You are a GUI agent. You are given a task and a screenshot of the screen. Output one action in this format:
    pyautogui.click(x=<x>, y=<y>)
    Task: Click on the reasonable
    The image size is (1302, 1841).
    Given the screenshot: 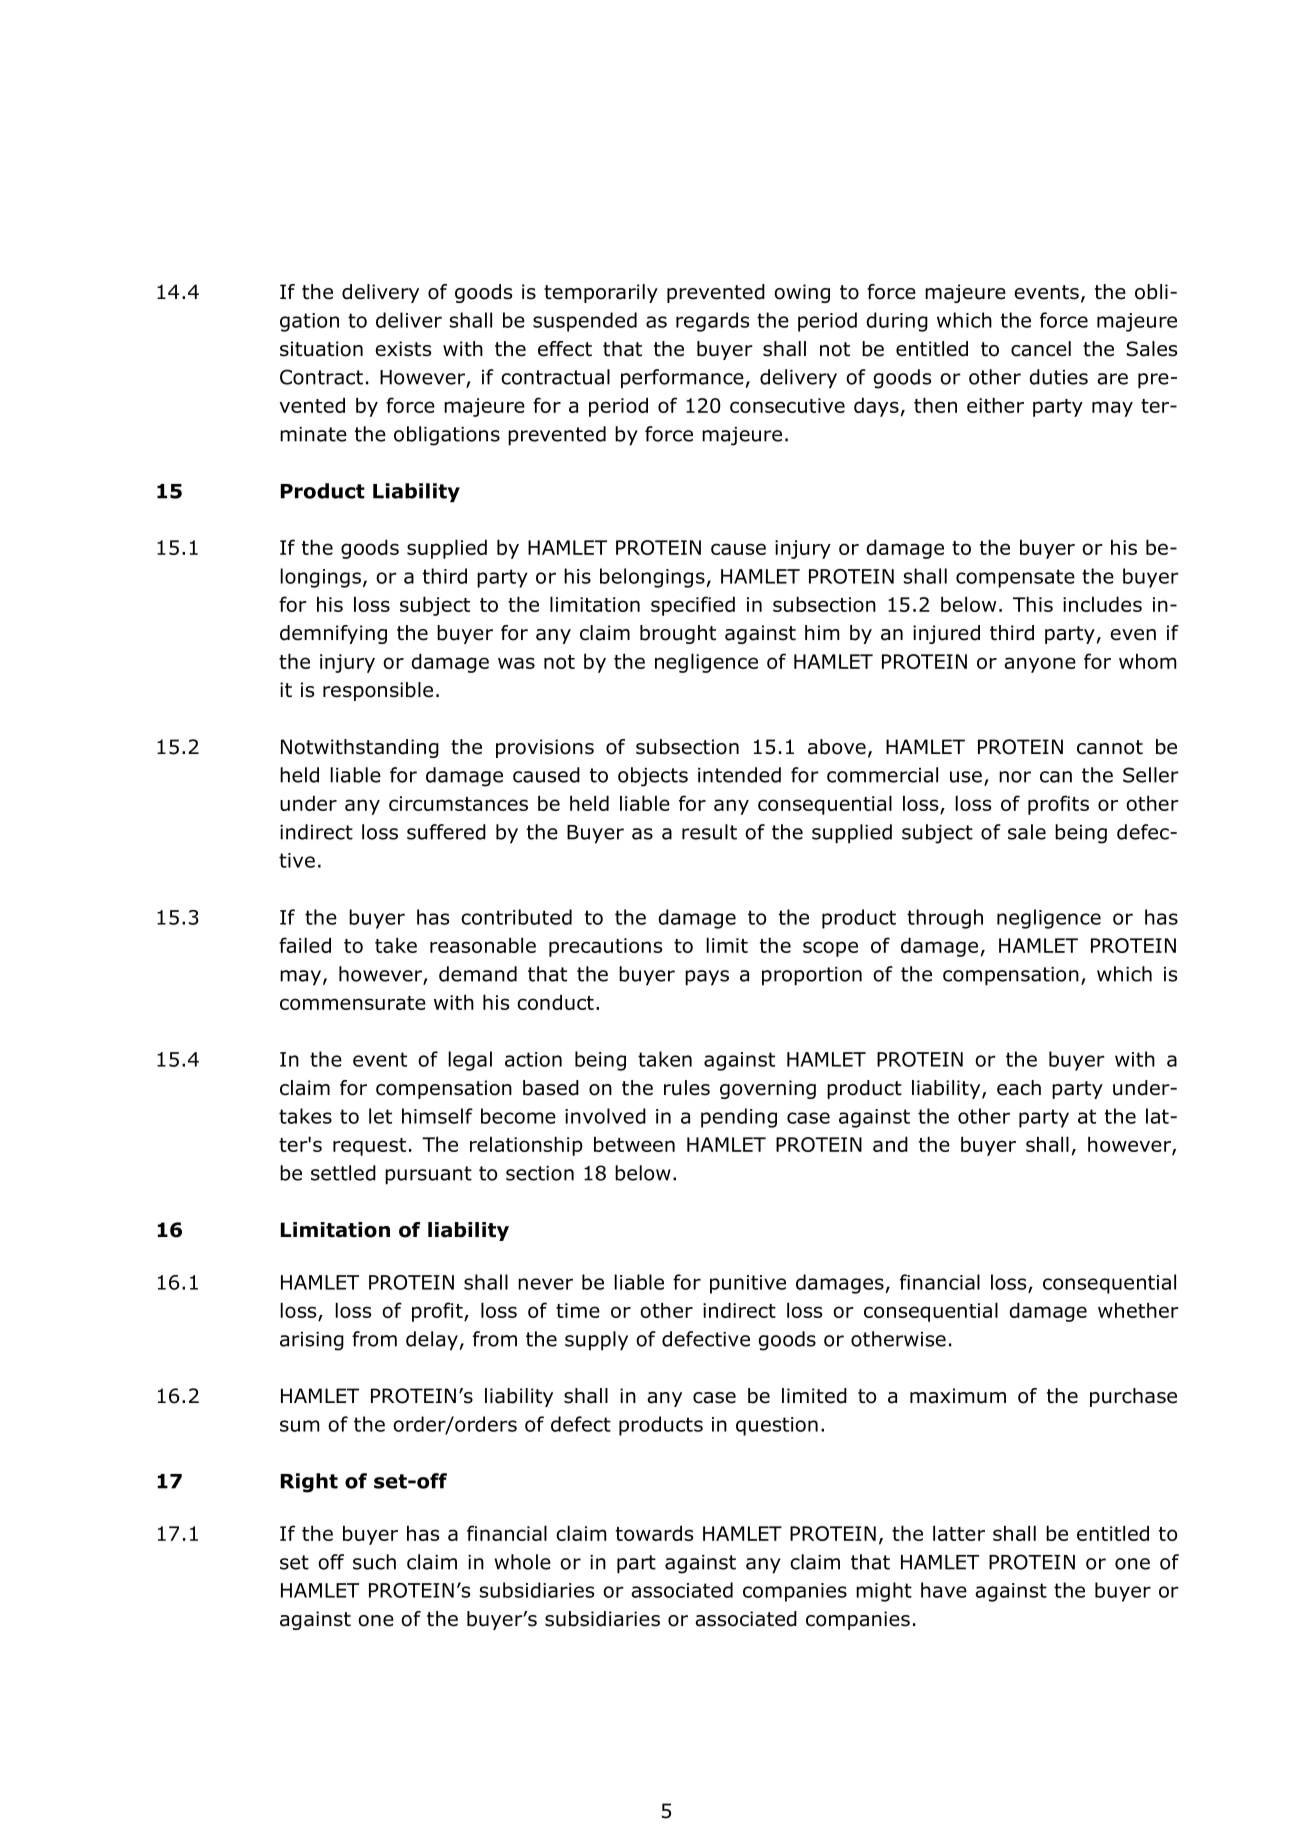 What is the action you would take?
    pyautogui.click(x=483, y=945)
